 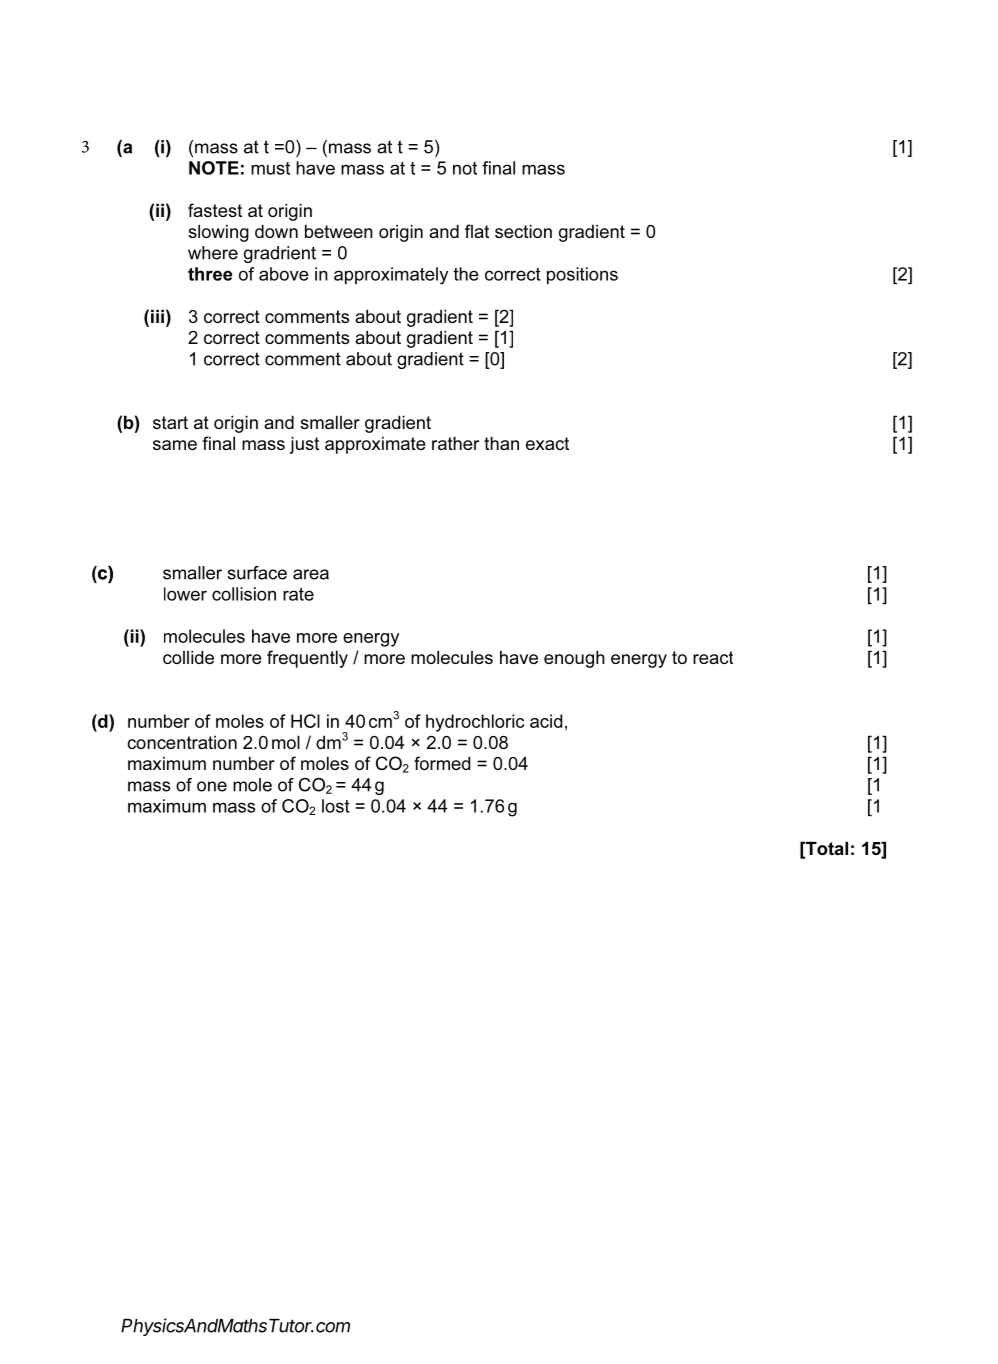 What do you see at coordinates (547, 443) in the screenshot?
I see `exact` at bounding box center [547, 443].
